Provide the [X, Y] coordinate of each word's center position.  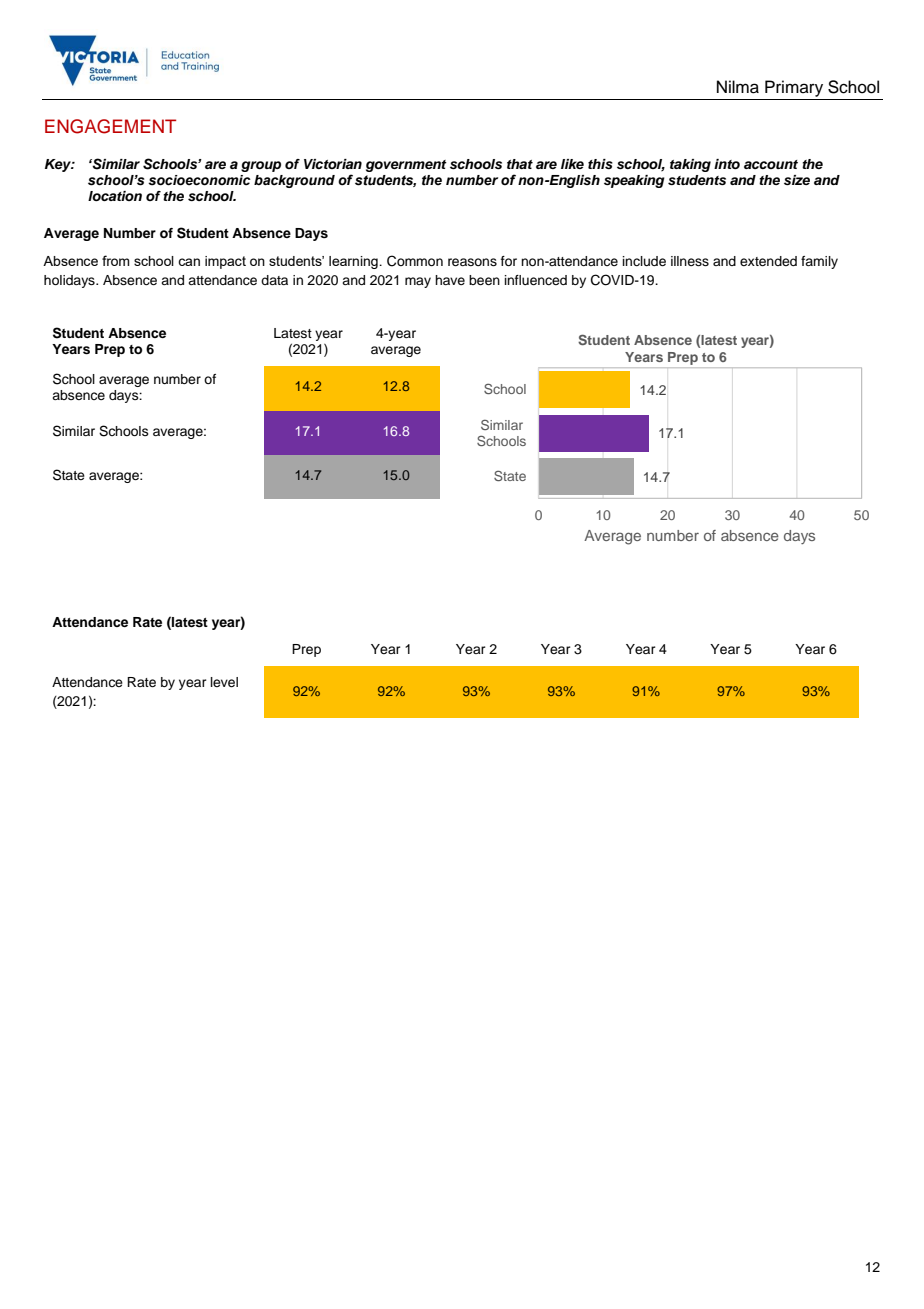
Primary [794, 88]
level [224, 682]
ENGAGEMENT [110, 126]
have [450, 280]
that [520, 164]
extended [768, 261]
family [819, 262]
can [189, 262]
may [418, 282]
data [274, 280]
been [484, 280]
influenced [536, 280]
